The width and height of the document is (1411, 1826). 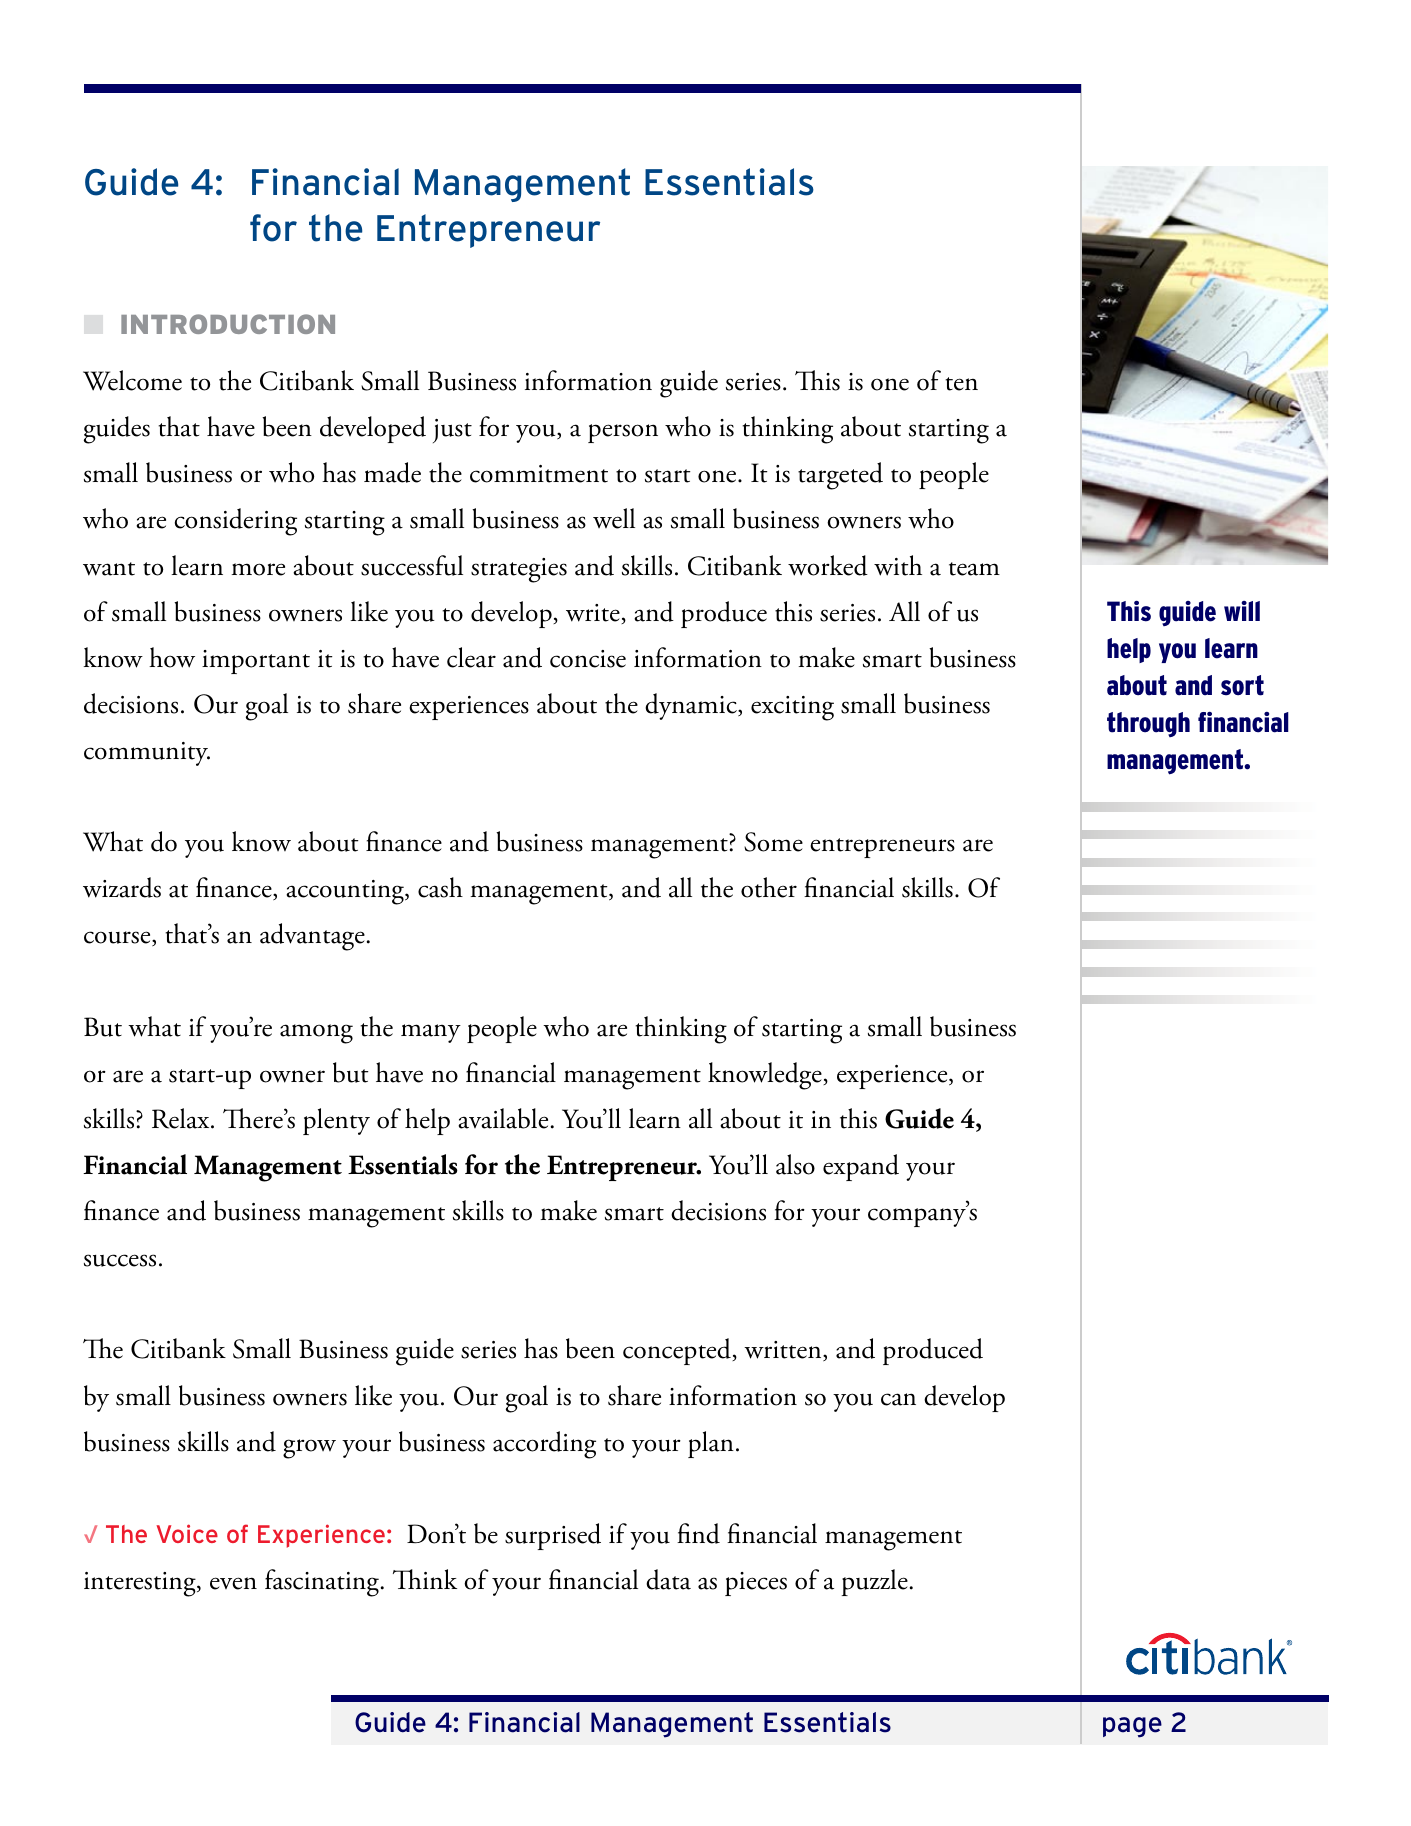 What do you see at coordinates (795, 1164) in the document?
I see `also` at bounding box center [795, 1164].
